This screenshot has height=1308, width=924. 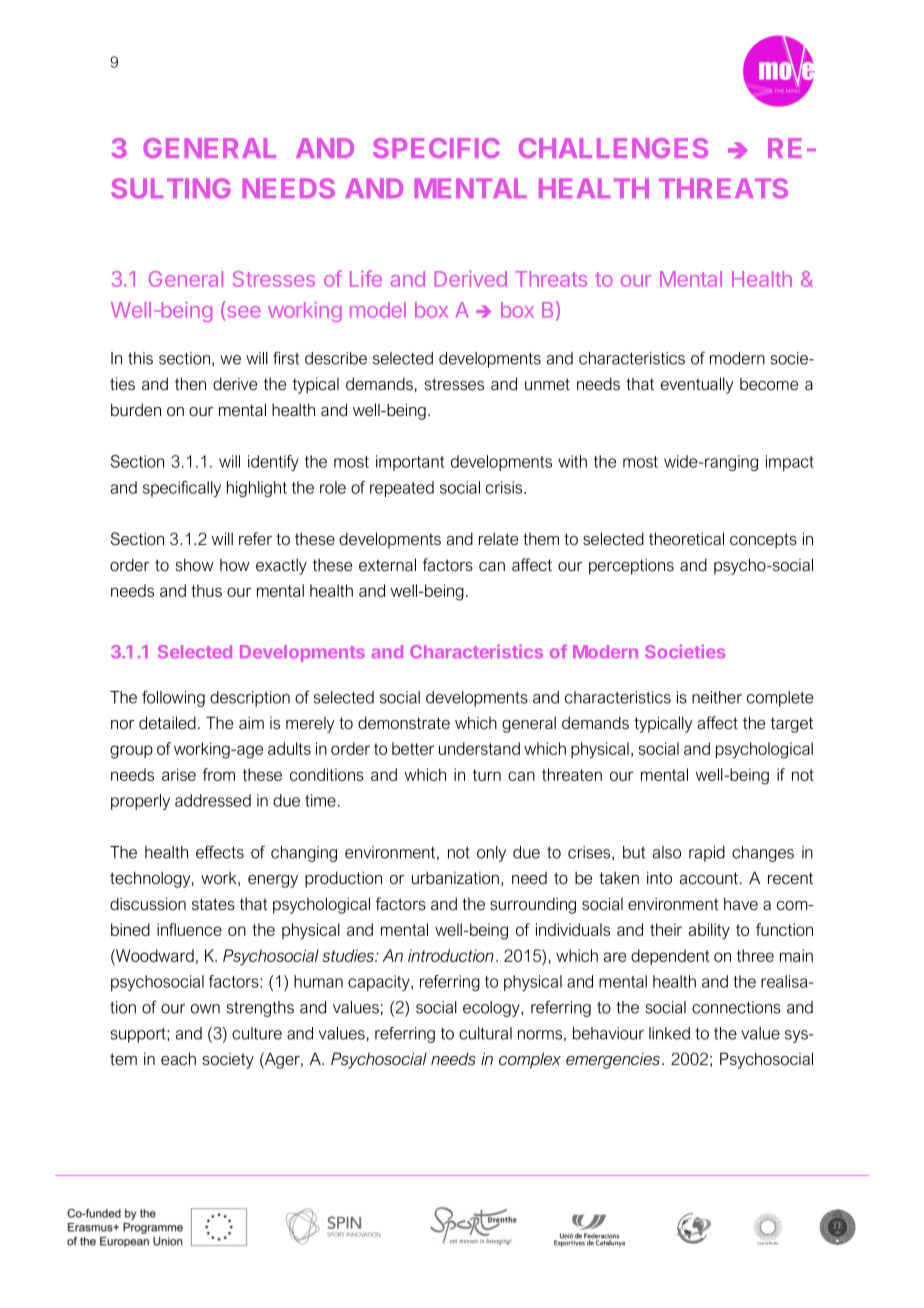 I want to click on external, so click(x=387, y=564).
